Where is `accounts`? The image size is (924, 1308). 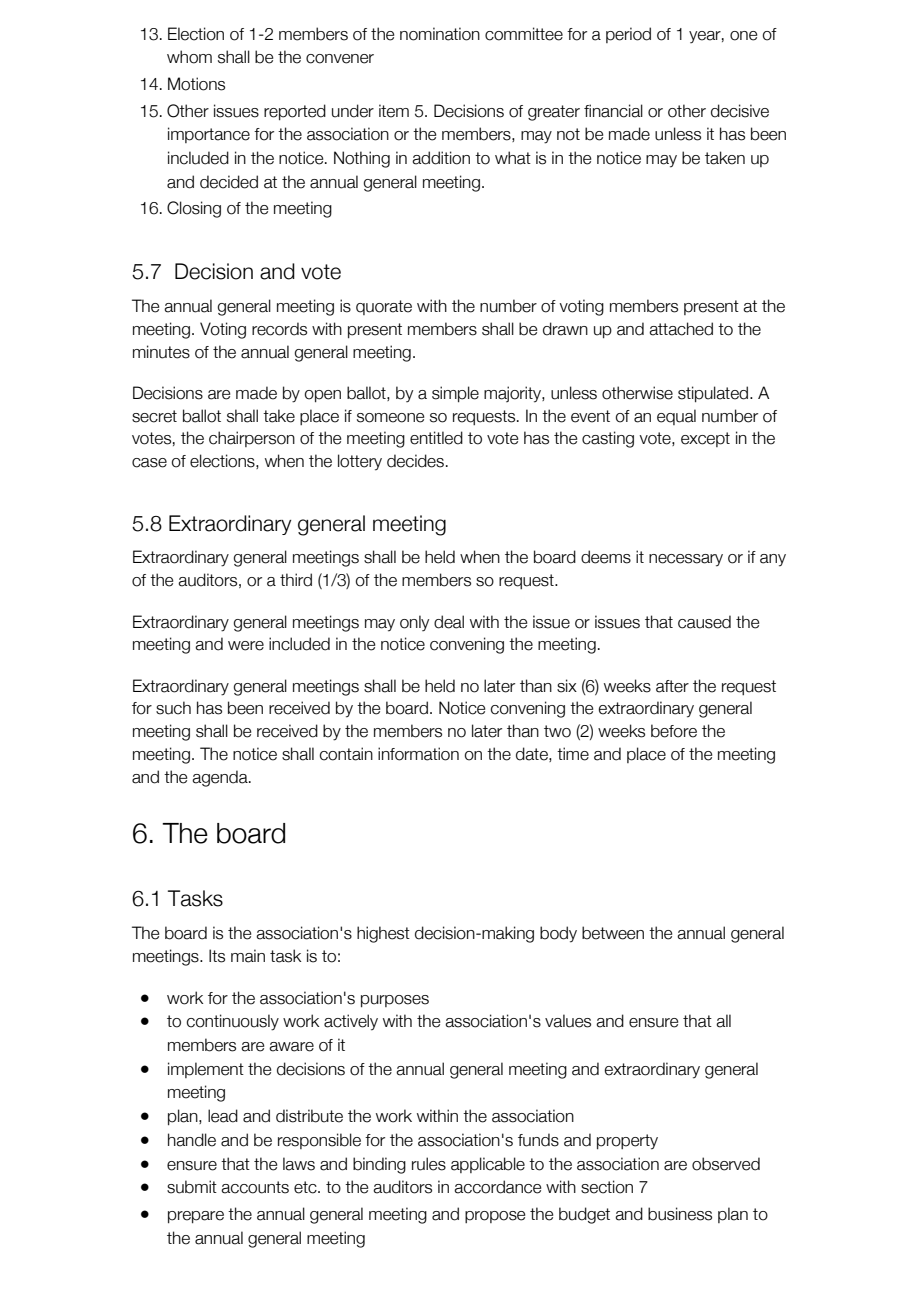
accounts is located at coordinates (255, 1187).
